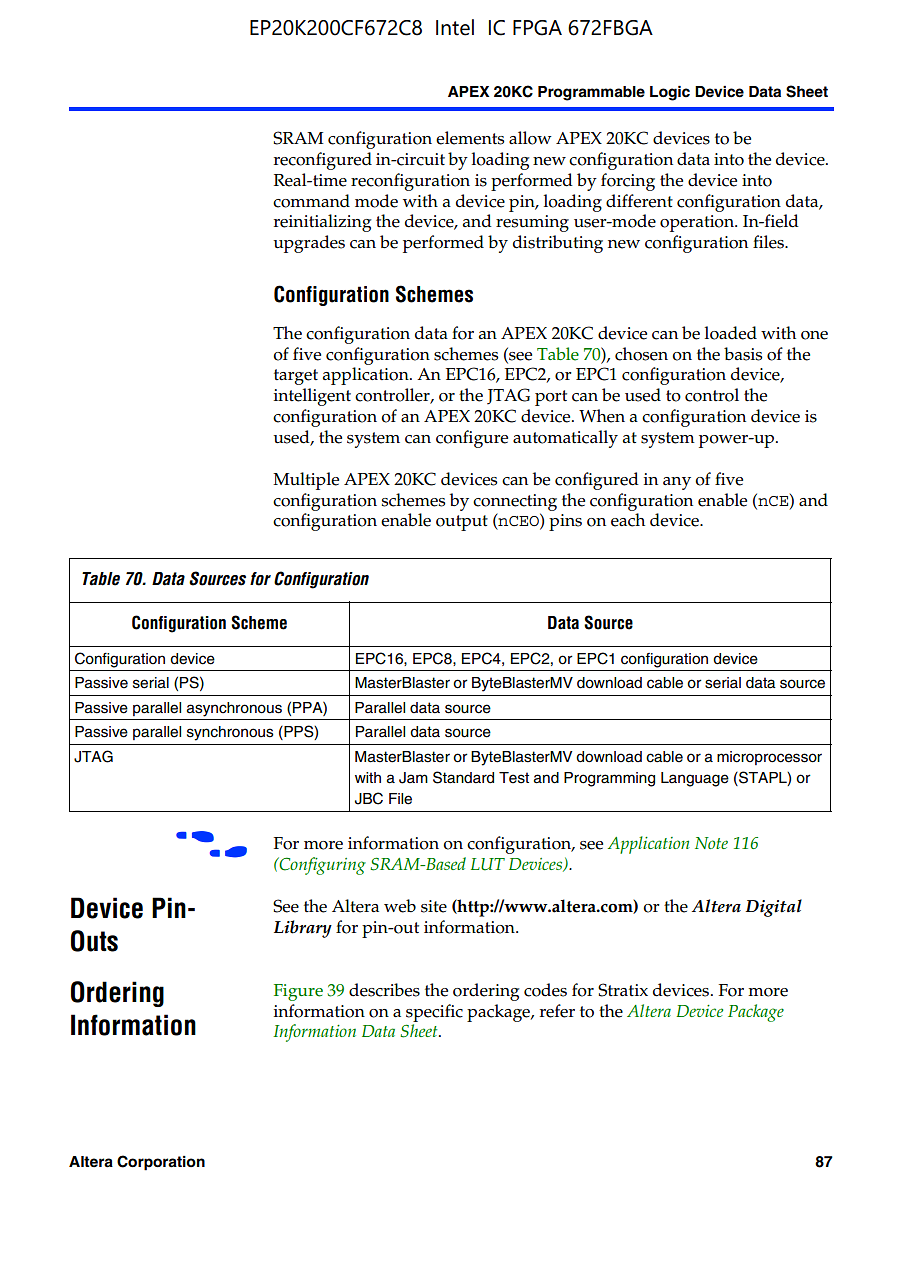 This image has width=902, height=1263. Describe the element at coordinates (311, 201) in the image. I see `command` at that location.
